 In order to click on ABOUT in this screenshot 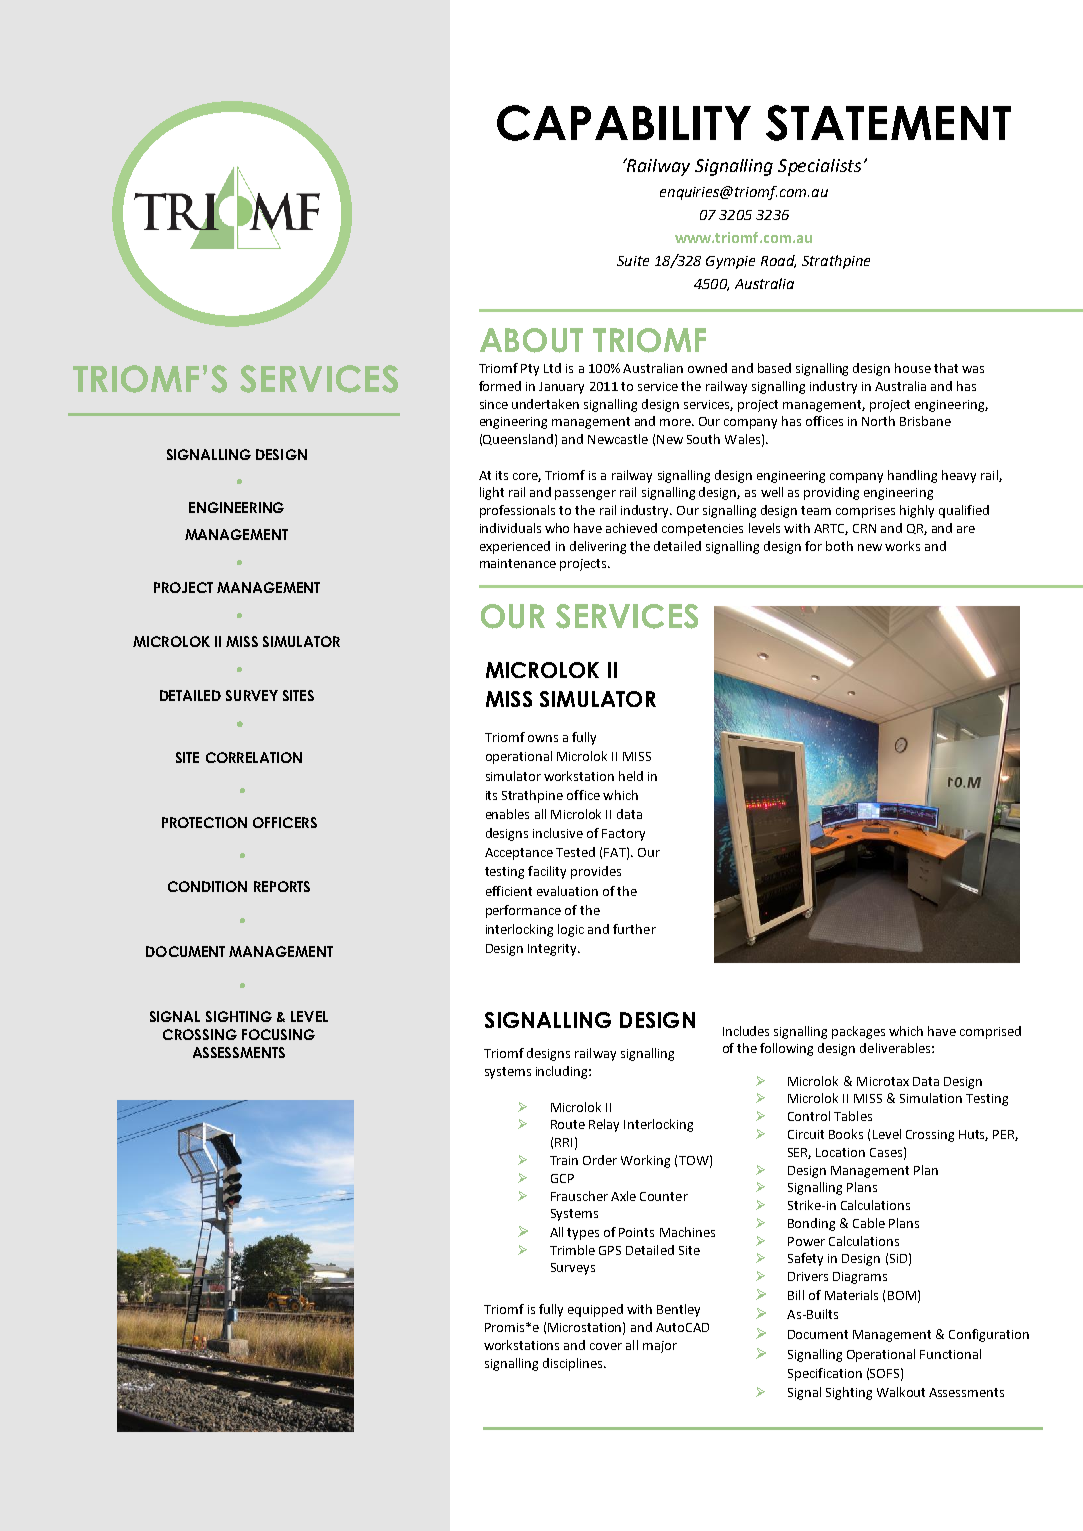, I will do `click(531, 340)`.
